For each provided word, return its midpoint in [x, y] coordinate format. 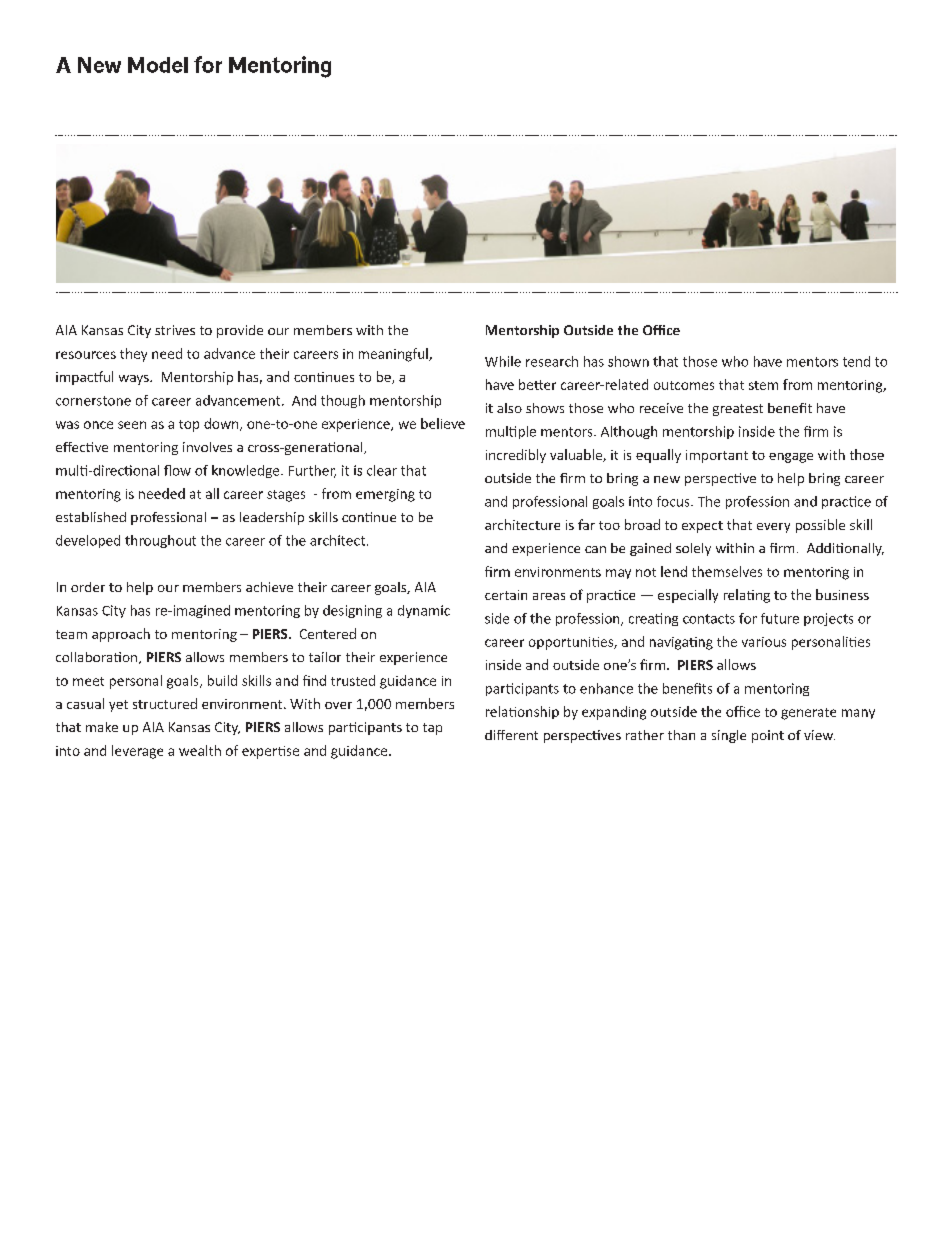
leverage [137, 752]
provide [240, 331]
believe [443, 423]
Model [158, 65]
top [189, 426]
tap [432, 729]
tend [856, 361]
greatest [738, 410]
